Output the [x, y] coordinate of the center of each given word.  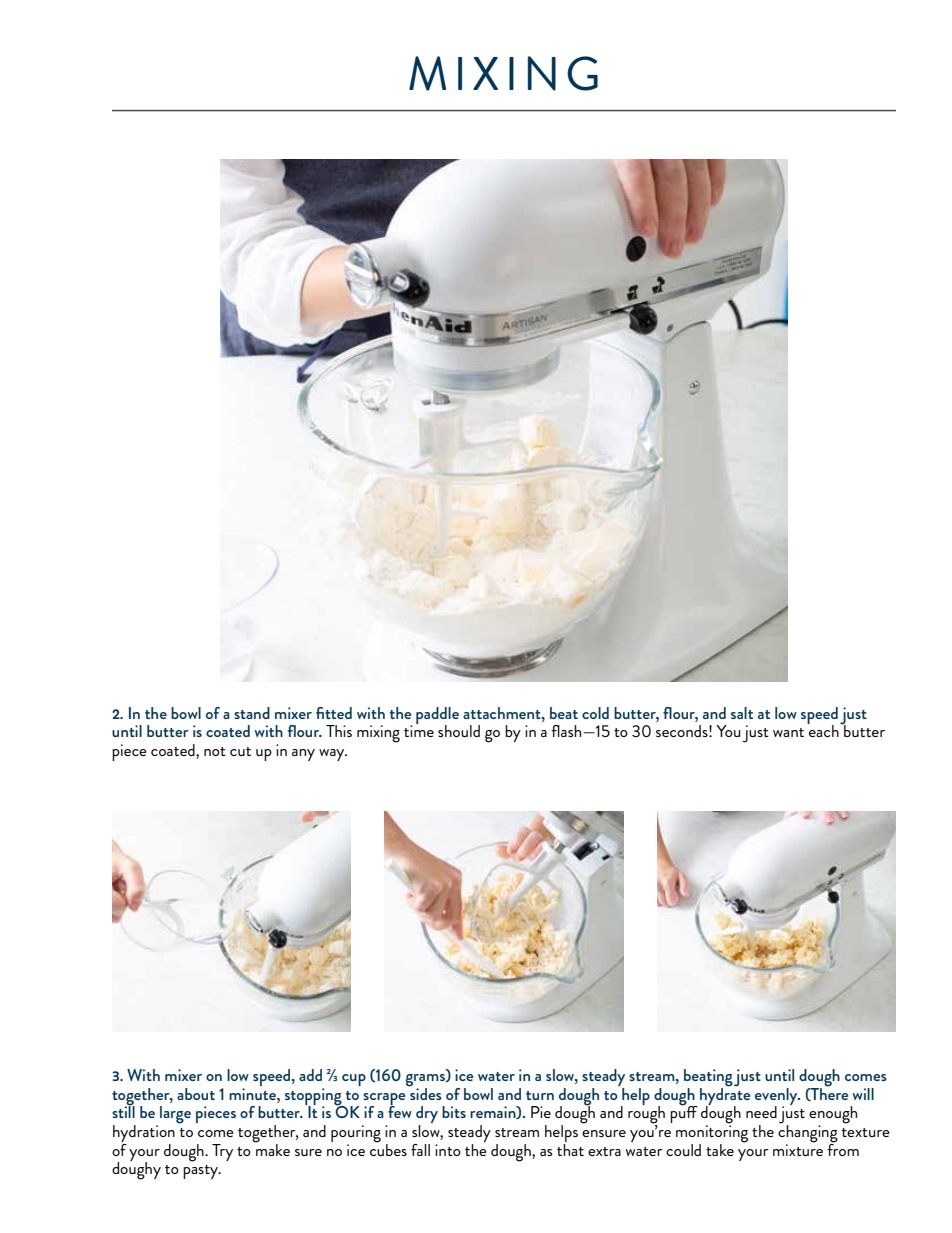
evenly [777, 1097]
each [824, 730]
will [863, 1094]
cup [354, 1080]
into [448, 1150]
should [459, 731]
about [196, 1094]
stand [252, 713]
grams [426, 1081]
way [333, 755]
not [215, 751]
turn [540, 1095]
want [788, 732]
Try [222, 1152]
